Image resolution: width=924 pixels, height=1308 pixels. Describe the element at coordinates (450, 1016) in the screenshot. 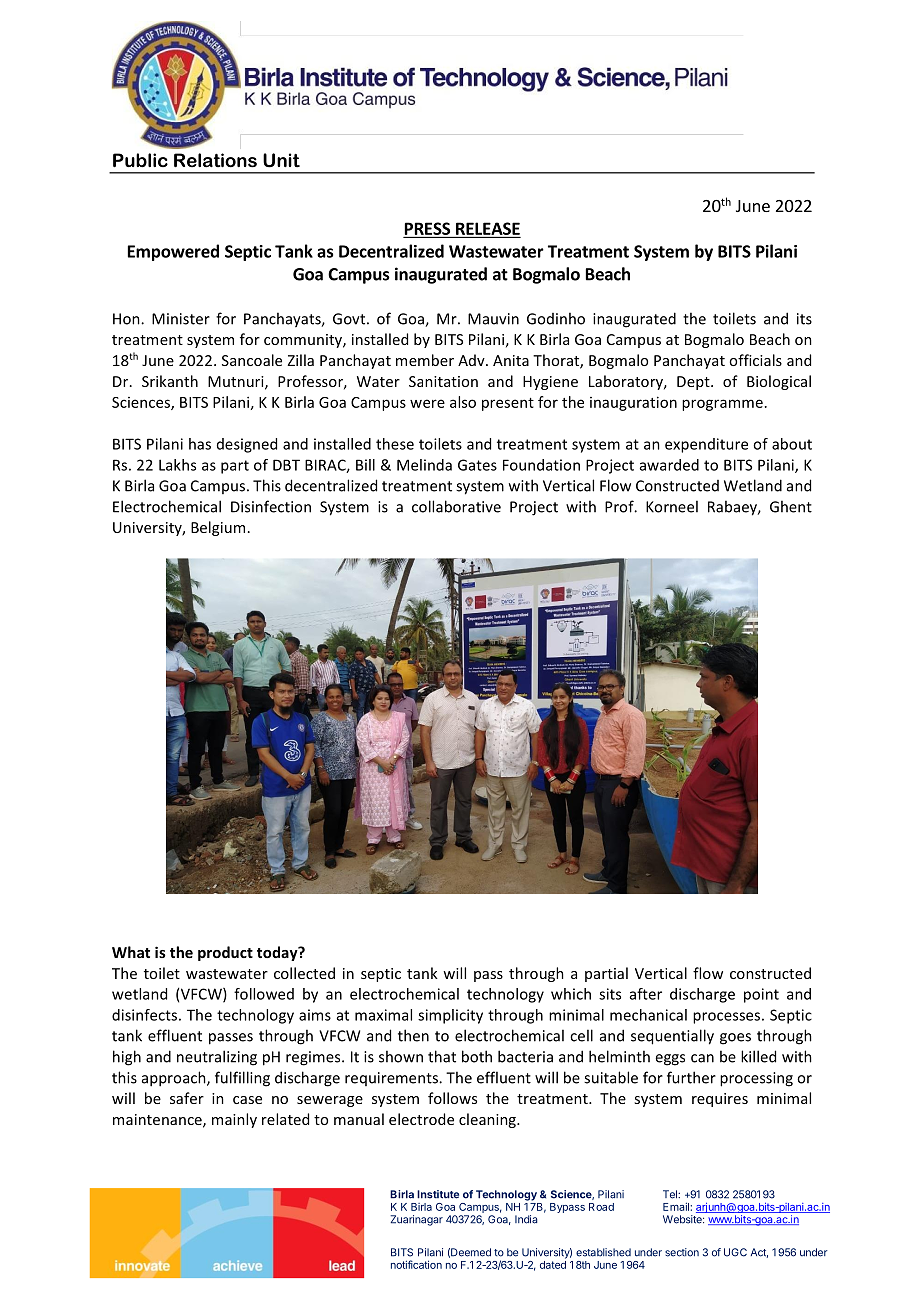

I see `simplicity` at that location.
